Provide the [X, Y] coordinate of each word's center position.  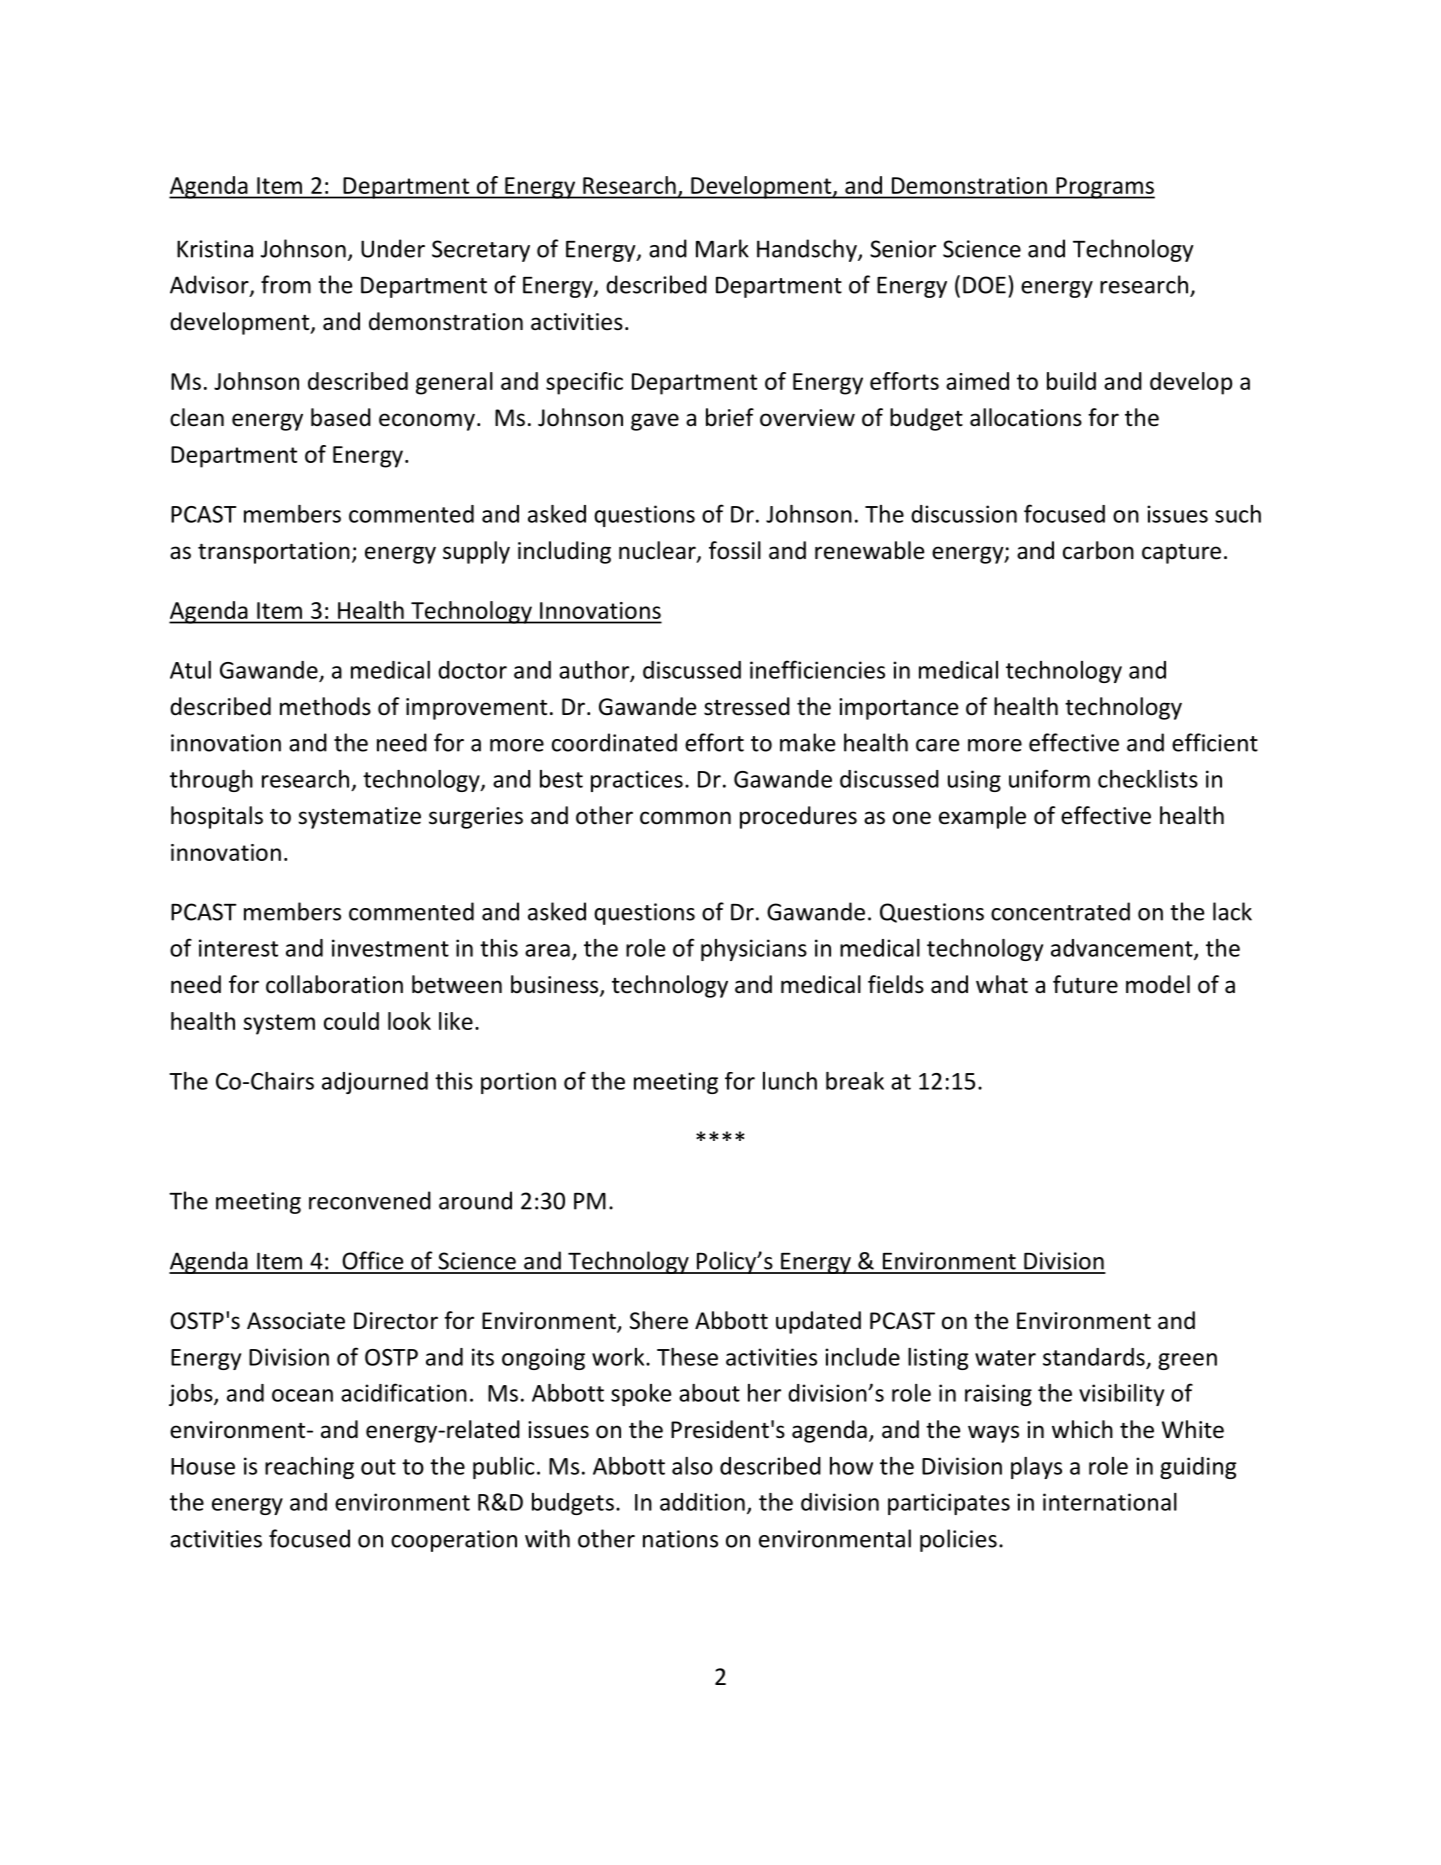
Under [393, 248]
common [685, 818]
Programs [1104, 188]
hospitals [217, 817]
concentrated [1060, 911]
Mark [722, 248]
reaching [309, 1468]
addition [702, 1502]
